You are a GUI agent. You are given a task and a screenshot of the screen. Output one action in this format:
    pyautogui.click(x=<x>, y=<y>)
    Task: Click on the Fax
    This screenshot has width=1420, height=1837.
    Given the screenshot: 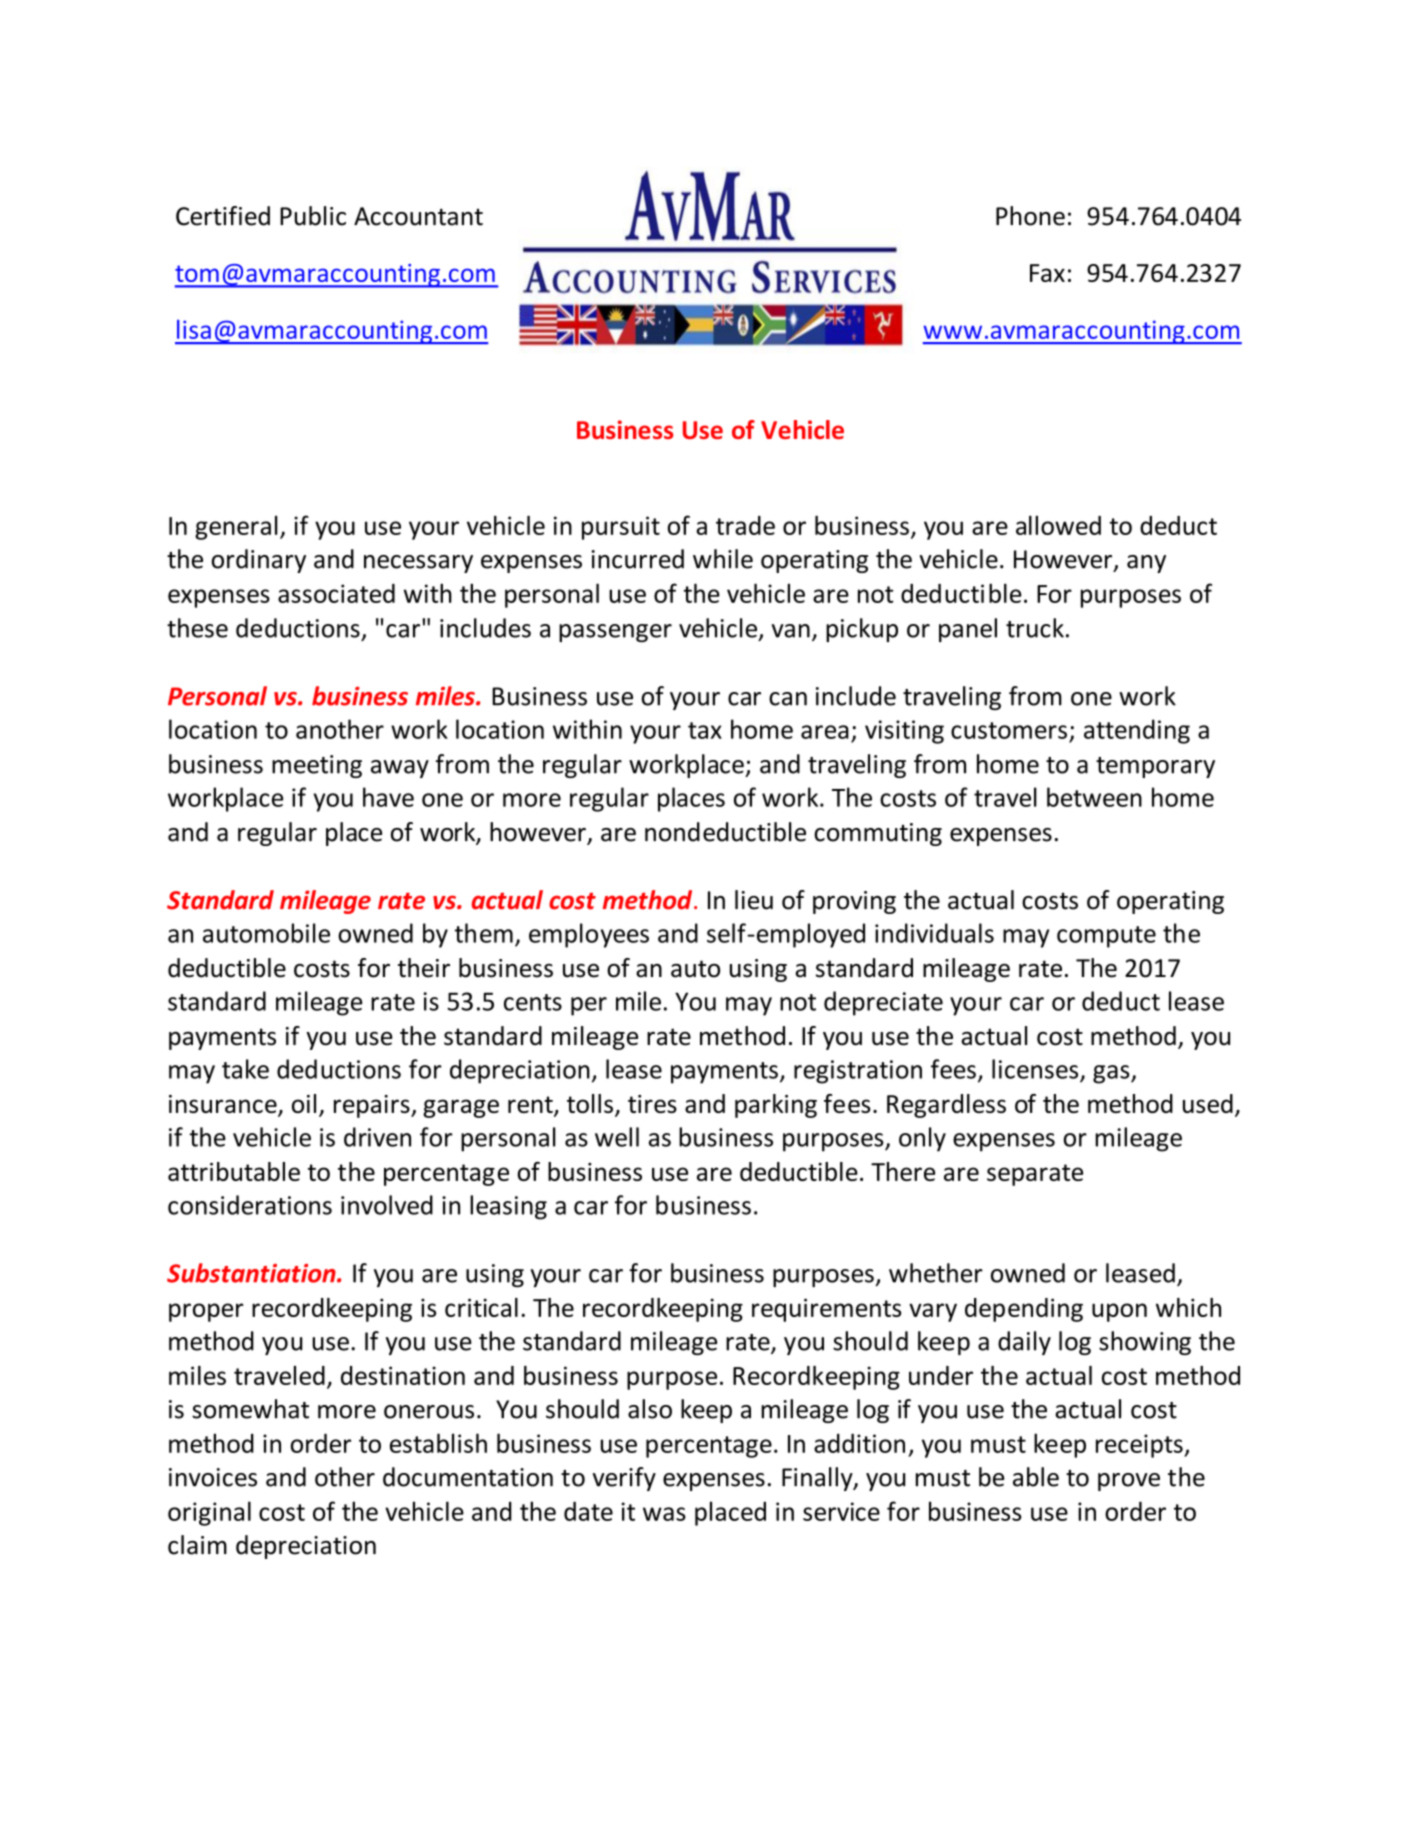 What is the action you would take?
    pyautogui.click(x=1047, y=273)
